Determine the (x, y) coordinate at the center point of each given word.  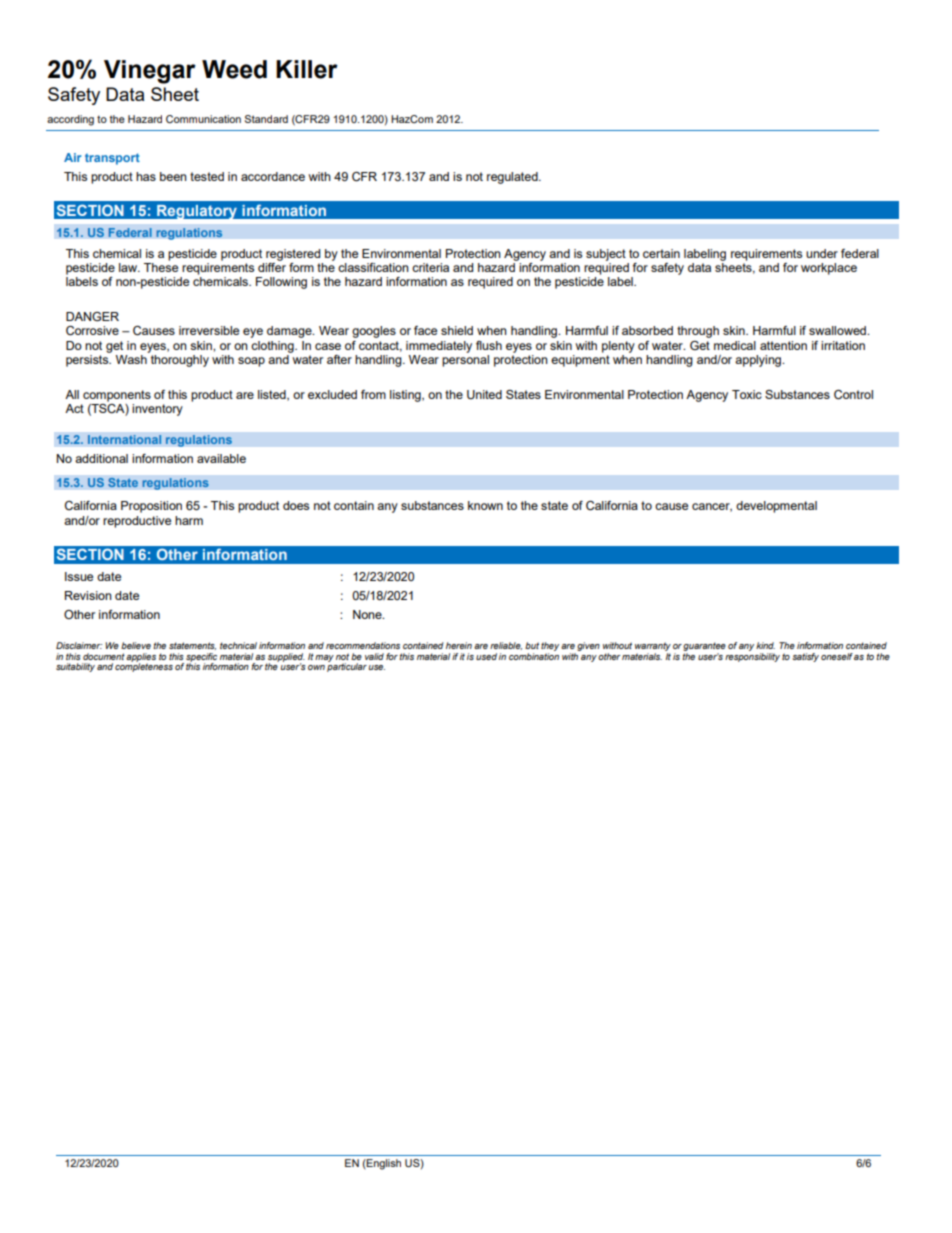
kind (765, 645)
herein (459, 645)
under (822, 253)
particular (347, 666)
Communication (203, 119)
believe (136, 645)
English (383, 1164)
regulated (513, 178)
